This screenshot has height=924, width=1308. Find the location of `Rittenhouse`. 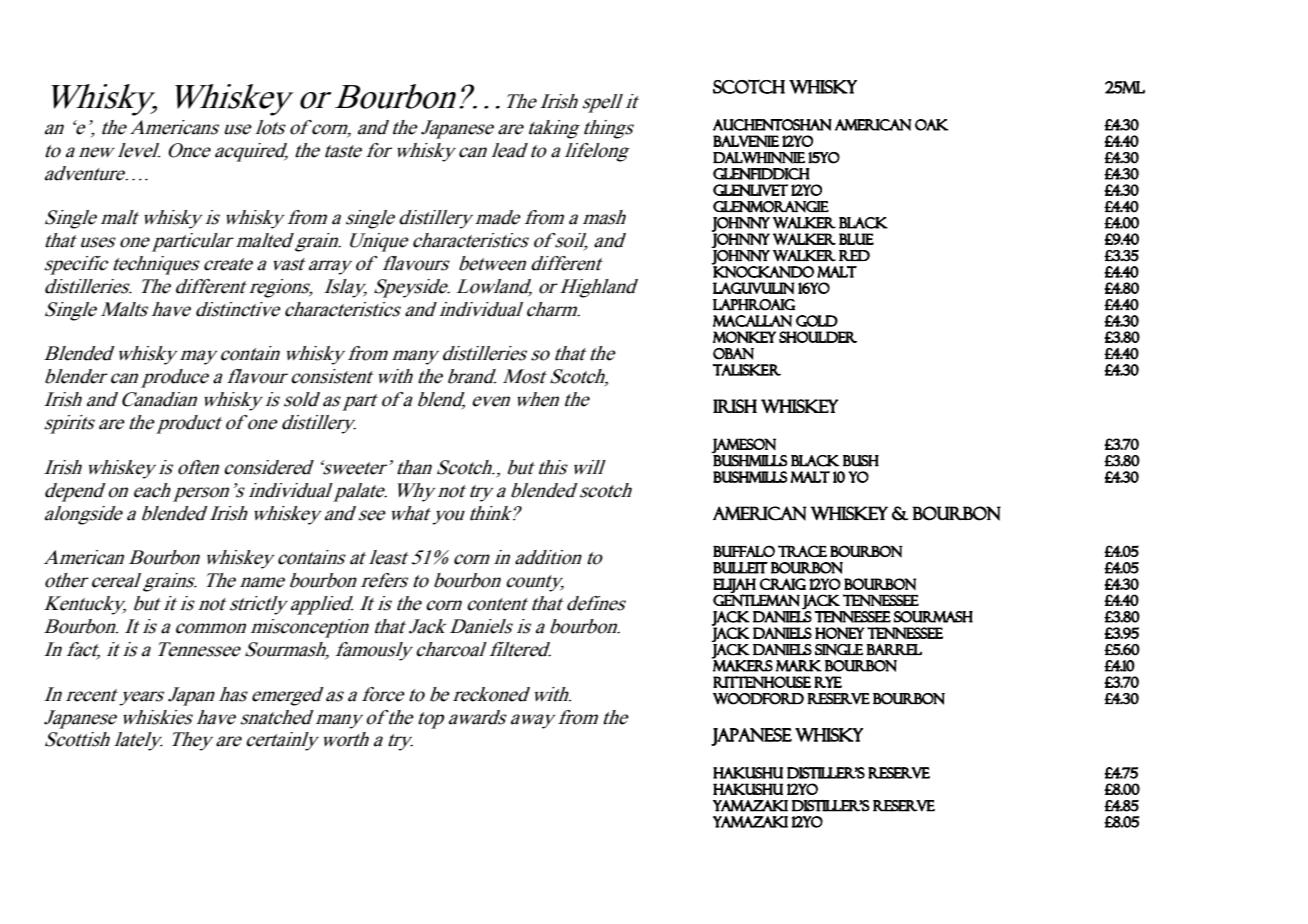

Rittenhouse is located at coordinates (762, 682).
